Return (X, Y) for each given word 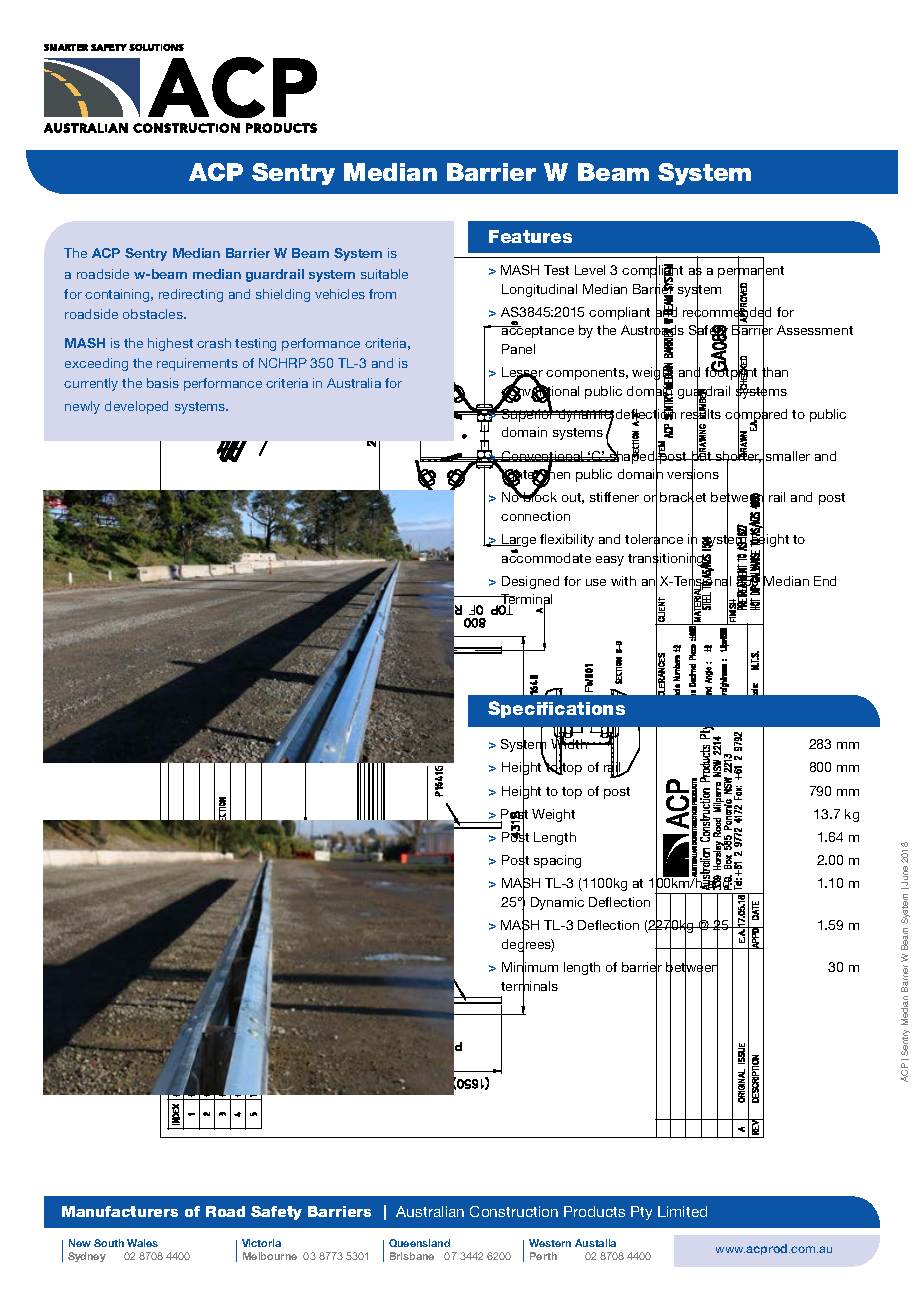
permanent (751, 272)
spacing (557, 861)
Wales (142, 1243)
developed (136, 407)
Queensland (419, 1243)
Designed (530, 582)
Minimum (530, 967)
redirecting (191, 295)
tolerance (654, 539)
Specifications (556, 709)
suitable (384, 274)
